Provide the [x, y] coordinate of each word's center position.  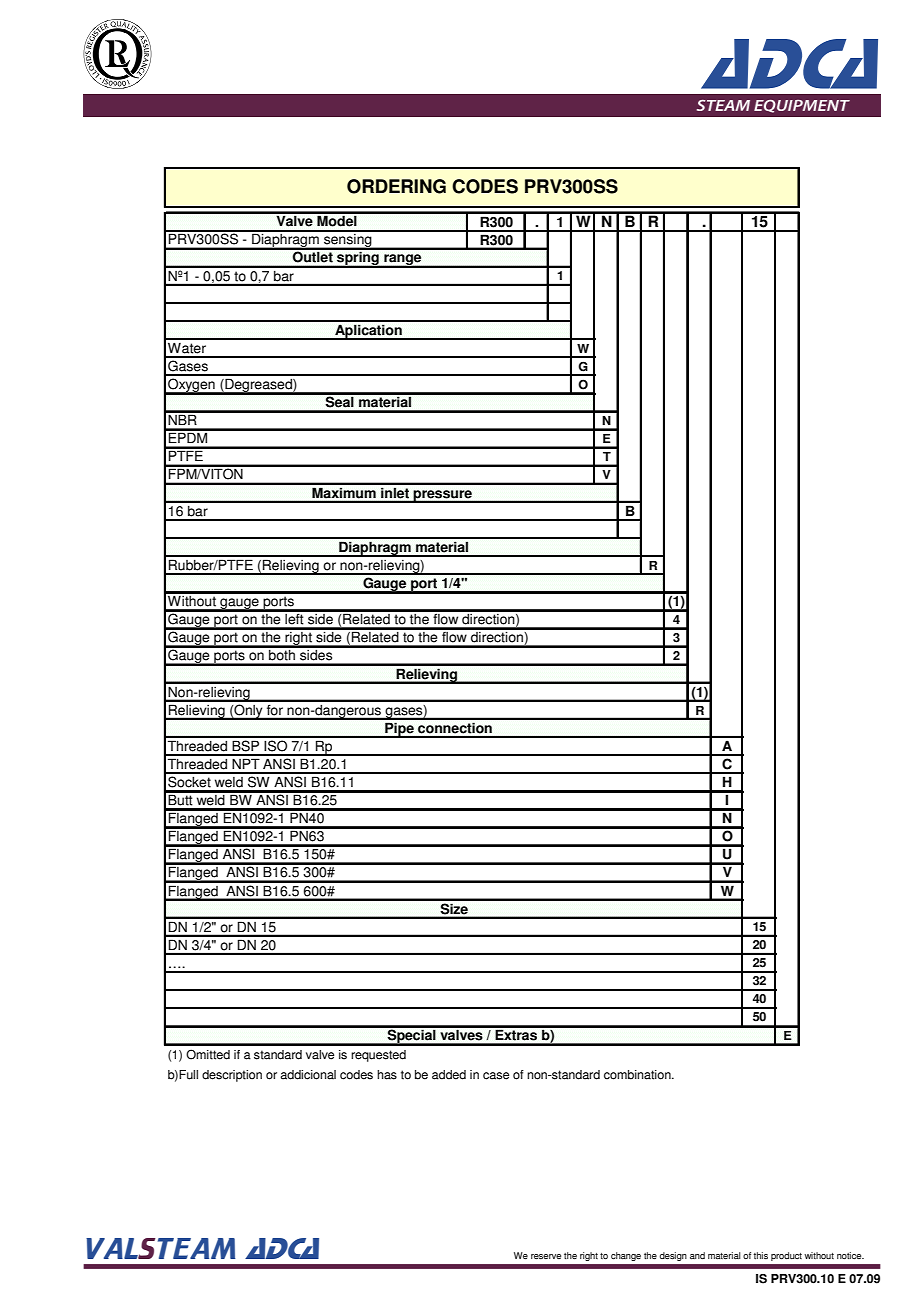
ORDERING [396, 186]
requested [378, 1056]
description [232, 1076]
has [387, 1075]
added [449, 1075]
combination [638, 1075]
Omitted [208, 1054]
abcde [117, 54]
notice [850, 1255]
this [760, 1255]
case [496, 1076]
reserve [546, 1256]
